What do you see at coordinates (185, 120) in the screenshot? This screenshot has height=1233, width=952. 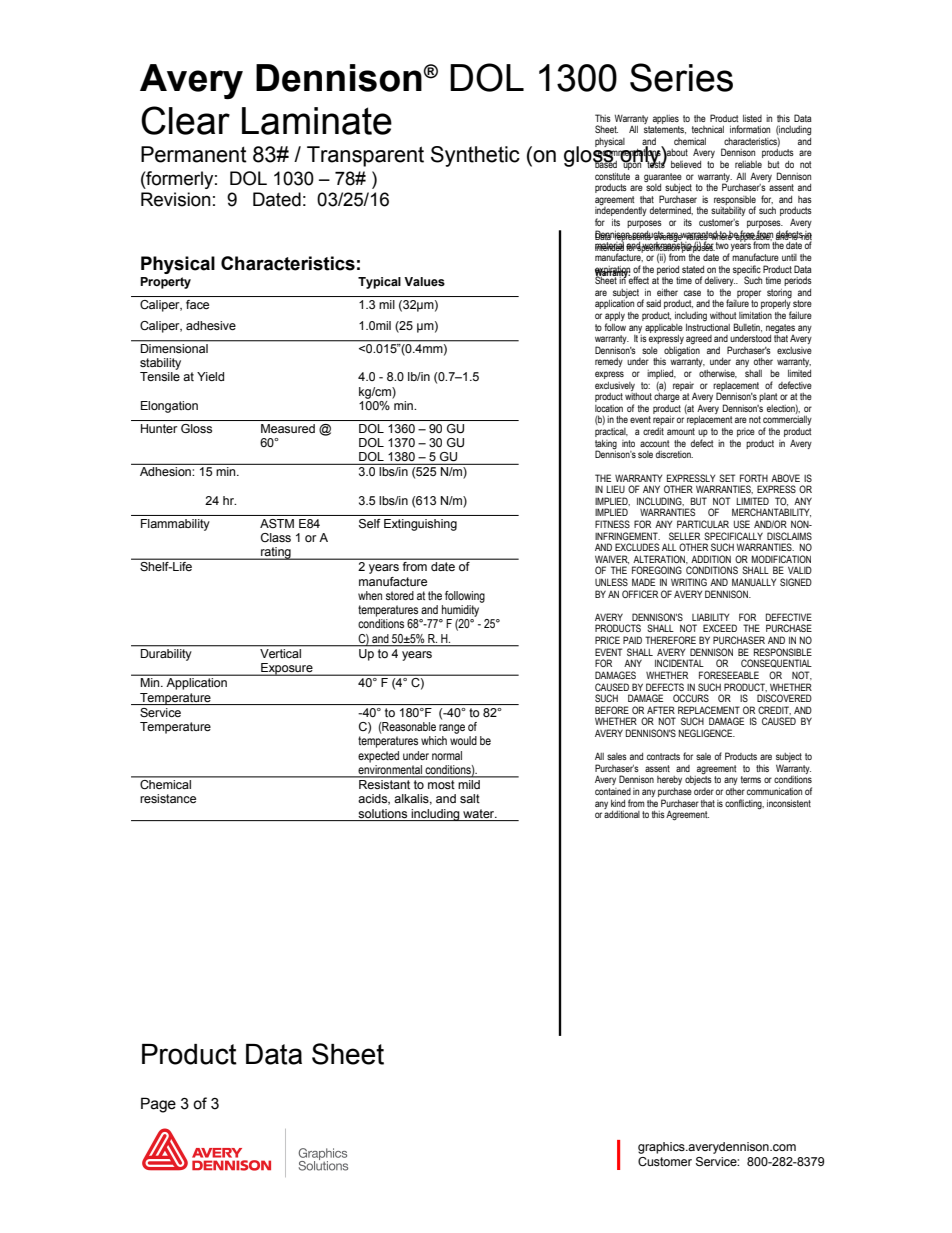 I see `Clear` at bounding box center [185, 120].
